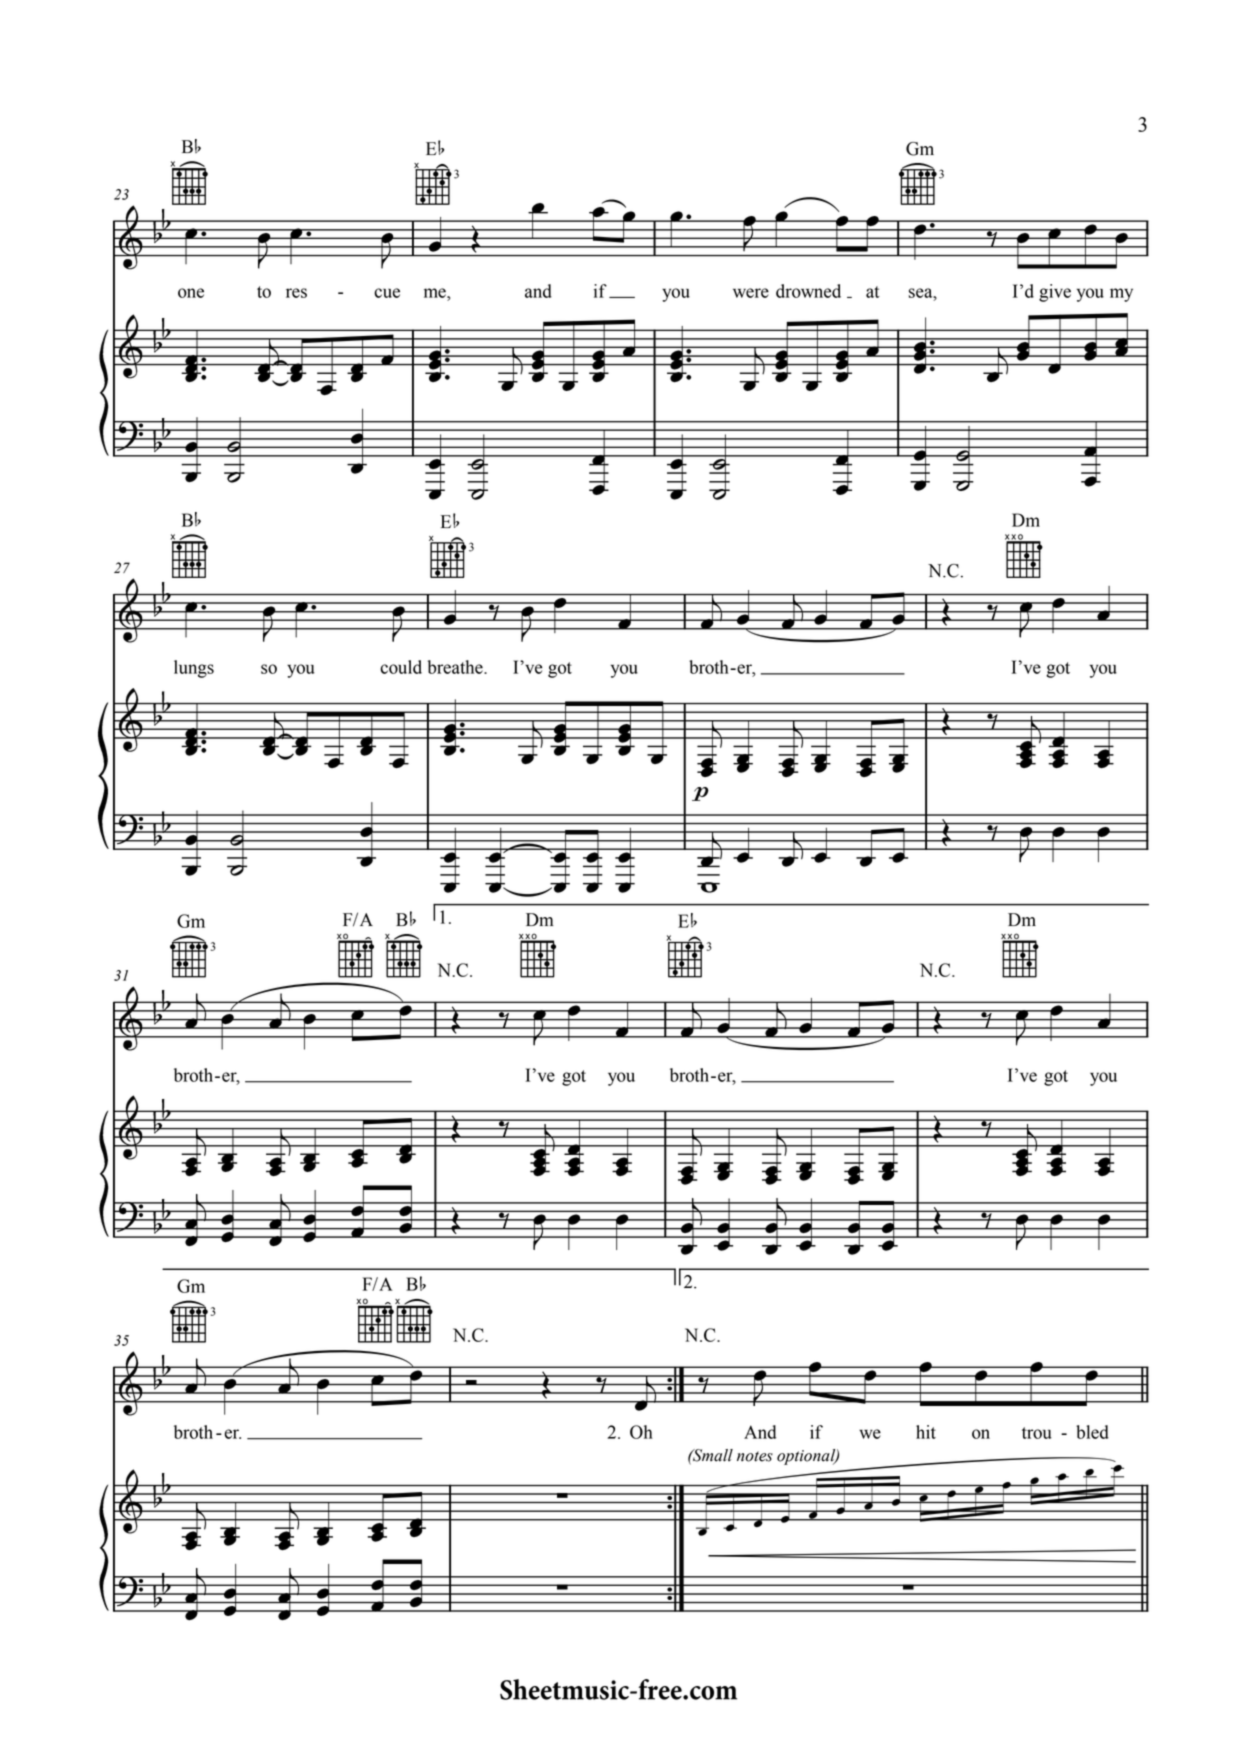  What do you see at coordinates (751, 293) in the screenshot?
I see `were` at bounding box center [751, 293].
